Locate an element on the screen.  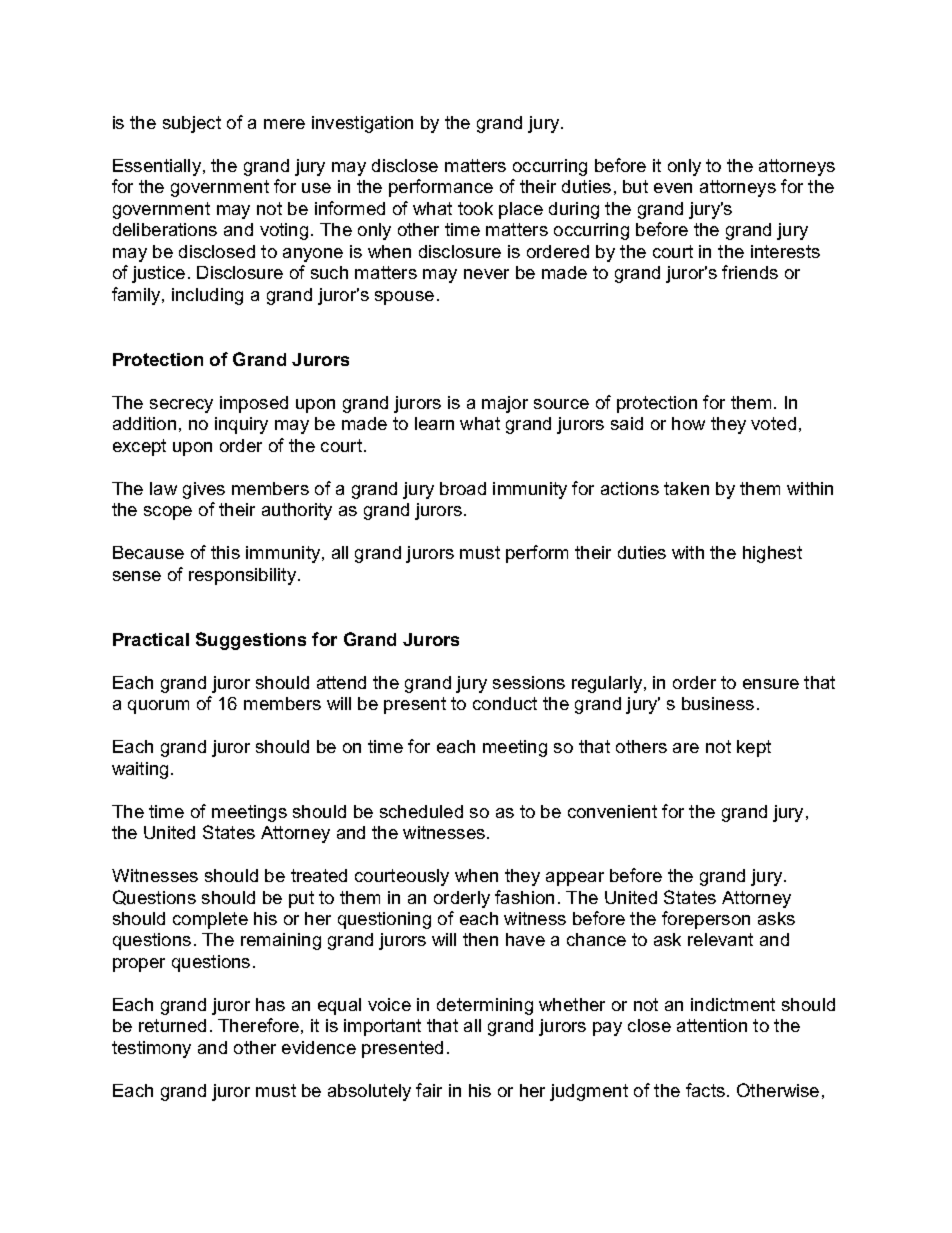
business is located at coordinates (718, 703).
